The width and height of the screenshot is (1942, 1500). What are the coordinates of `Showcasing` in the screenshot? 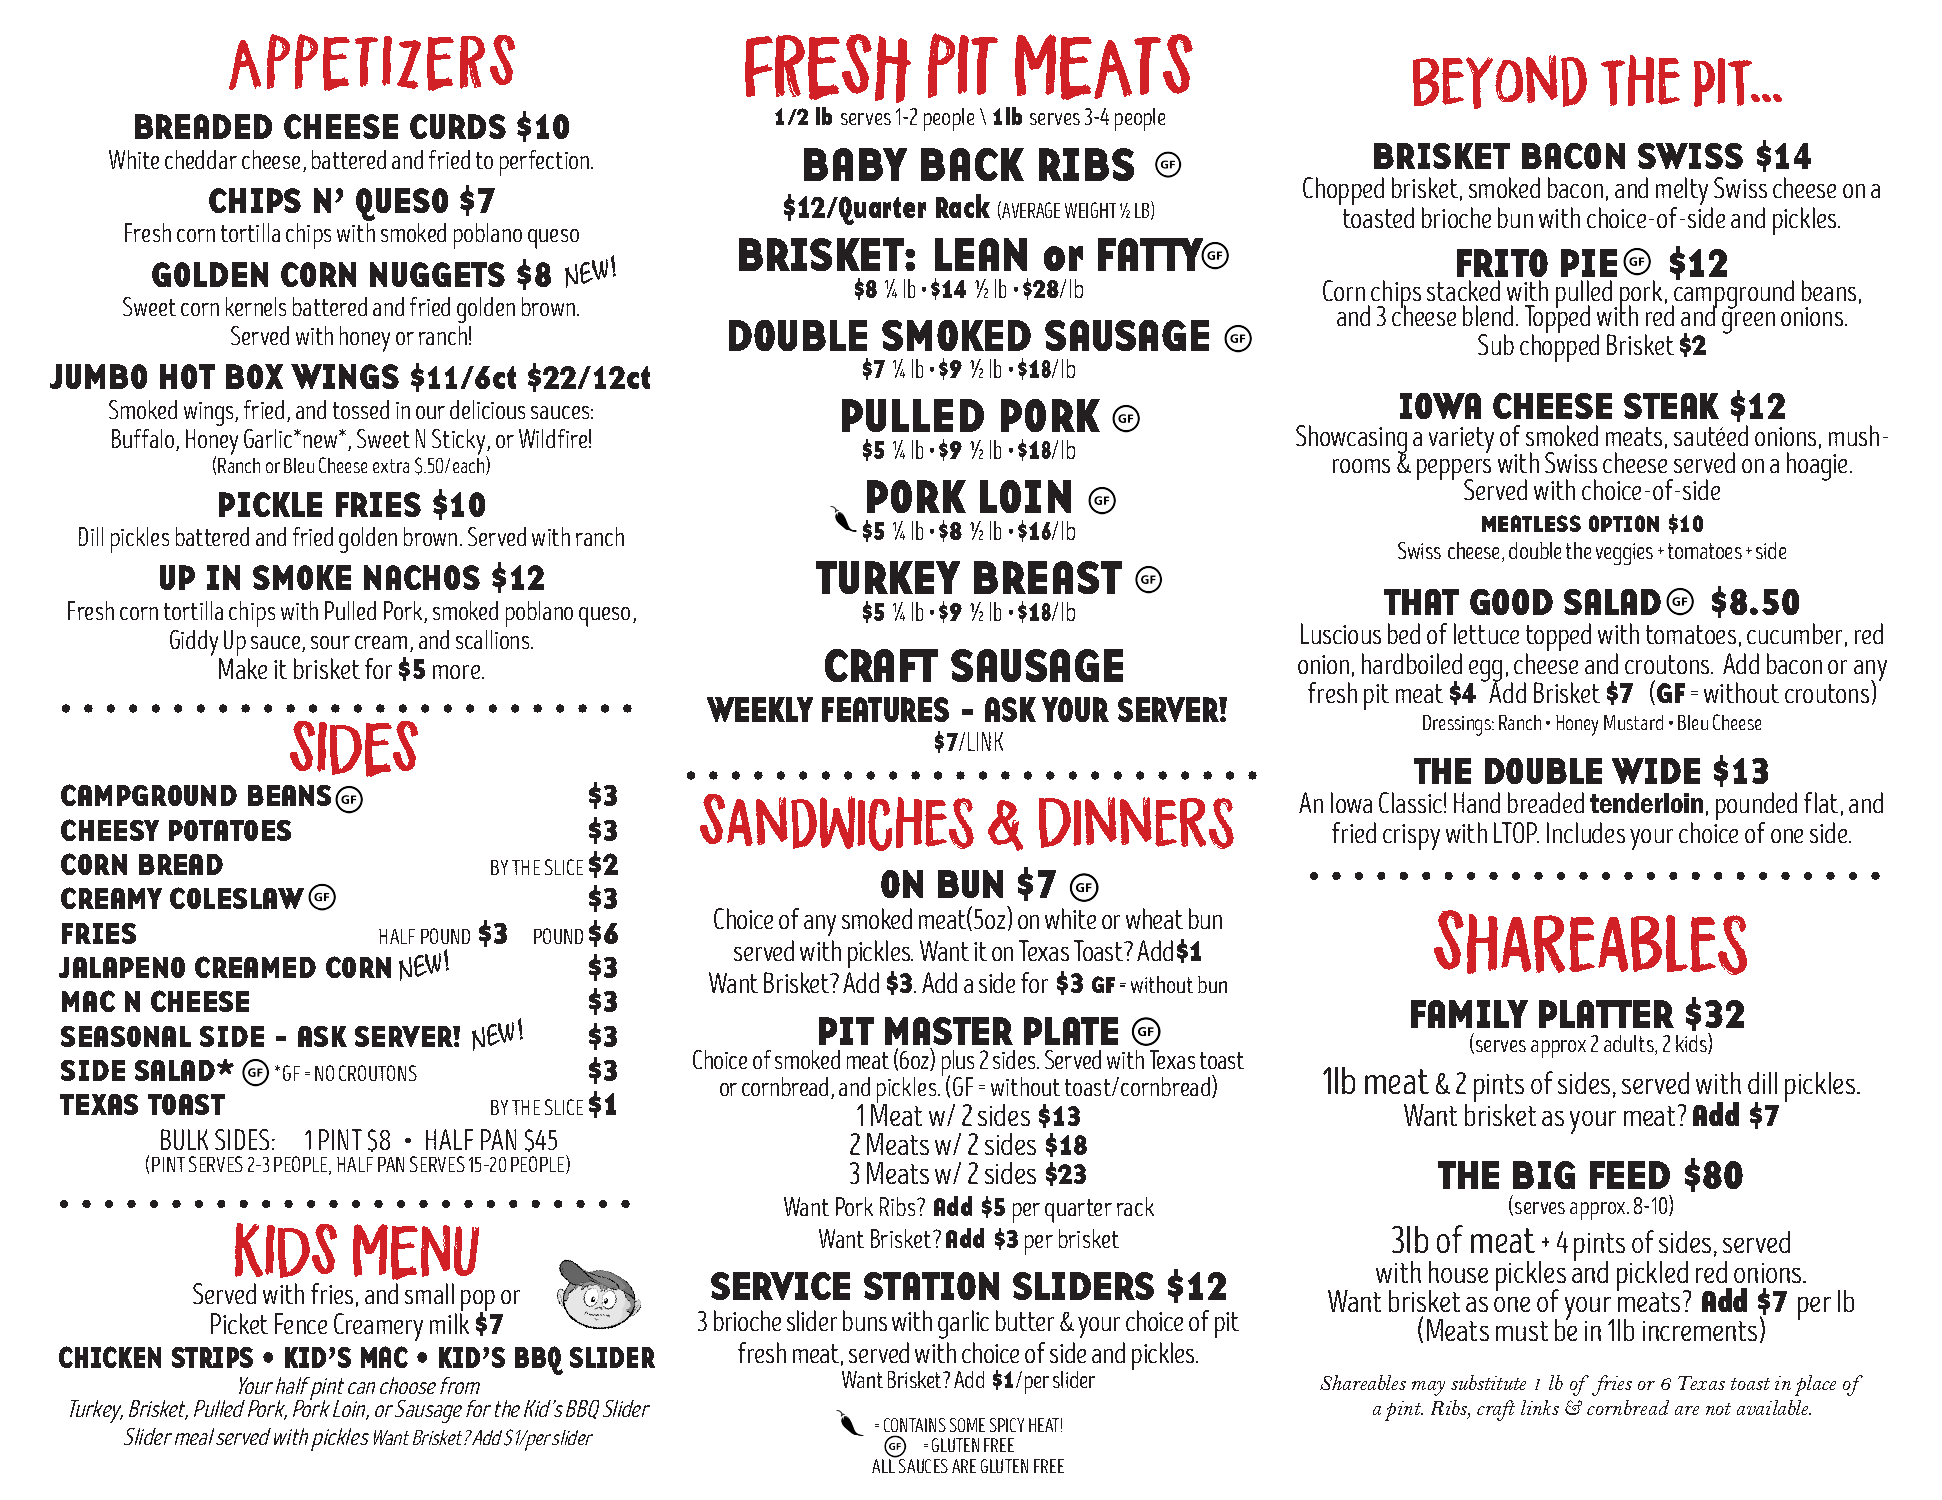 It's located at (1351, 440).
